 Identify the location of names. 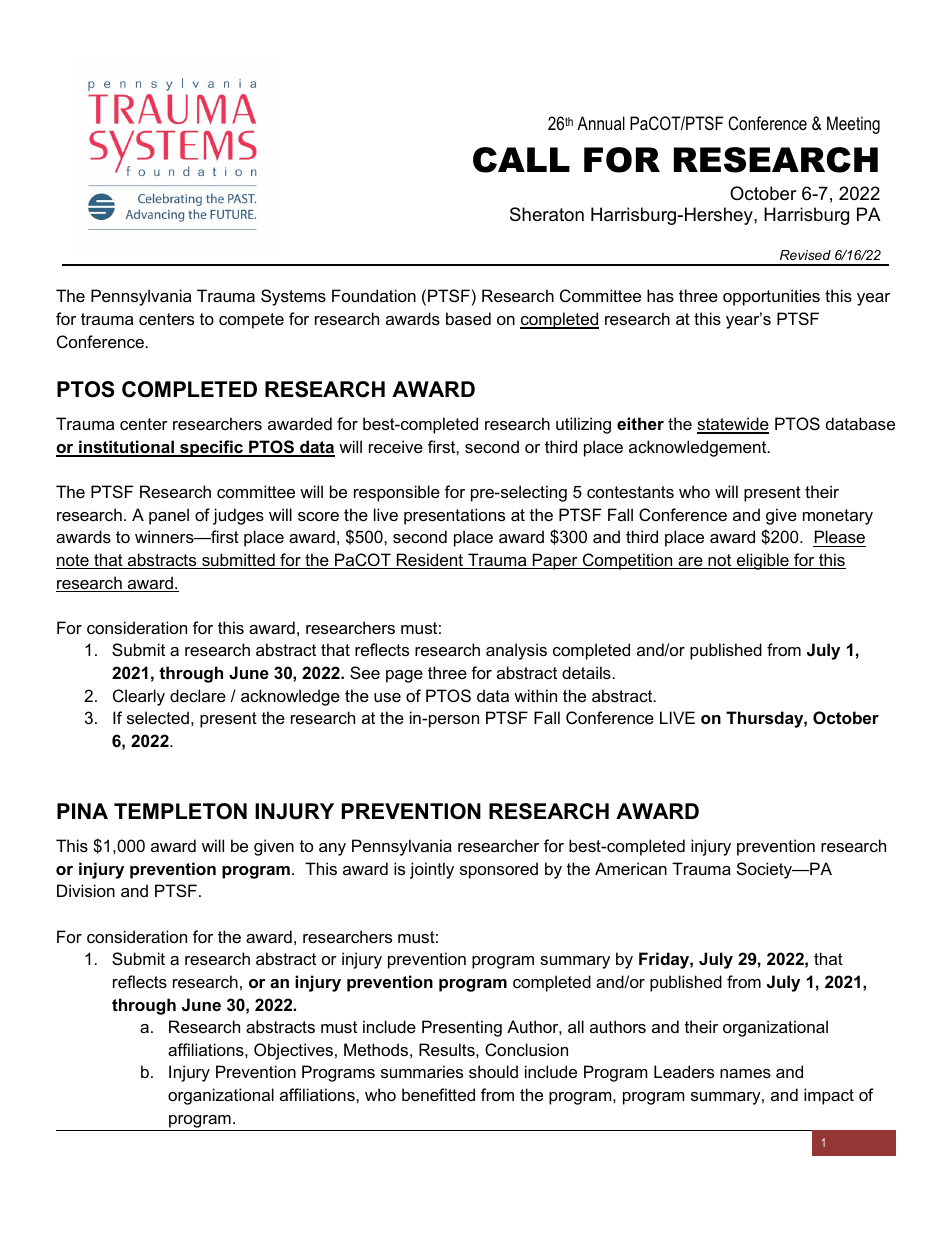
(745, 1073).
